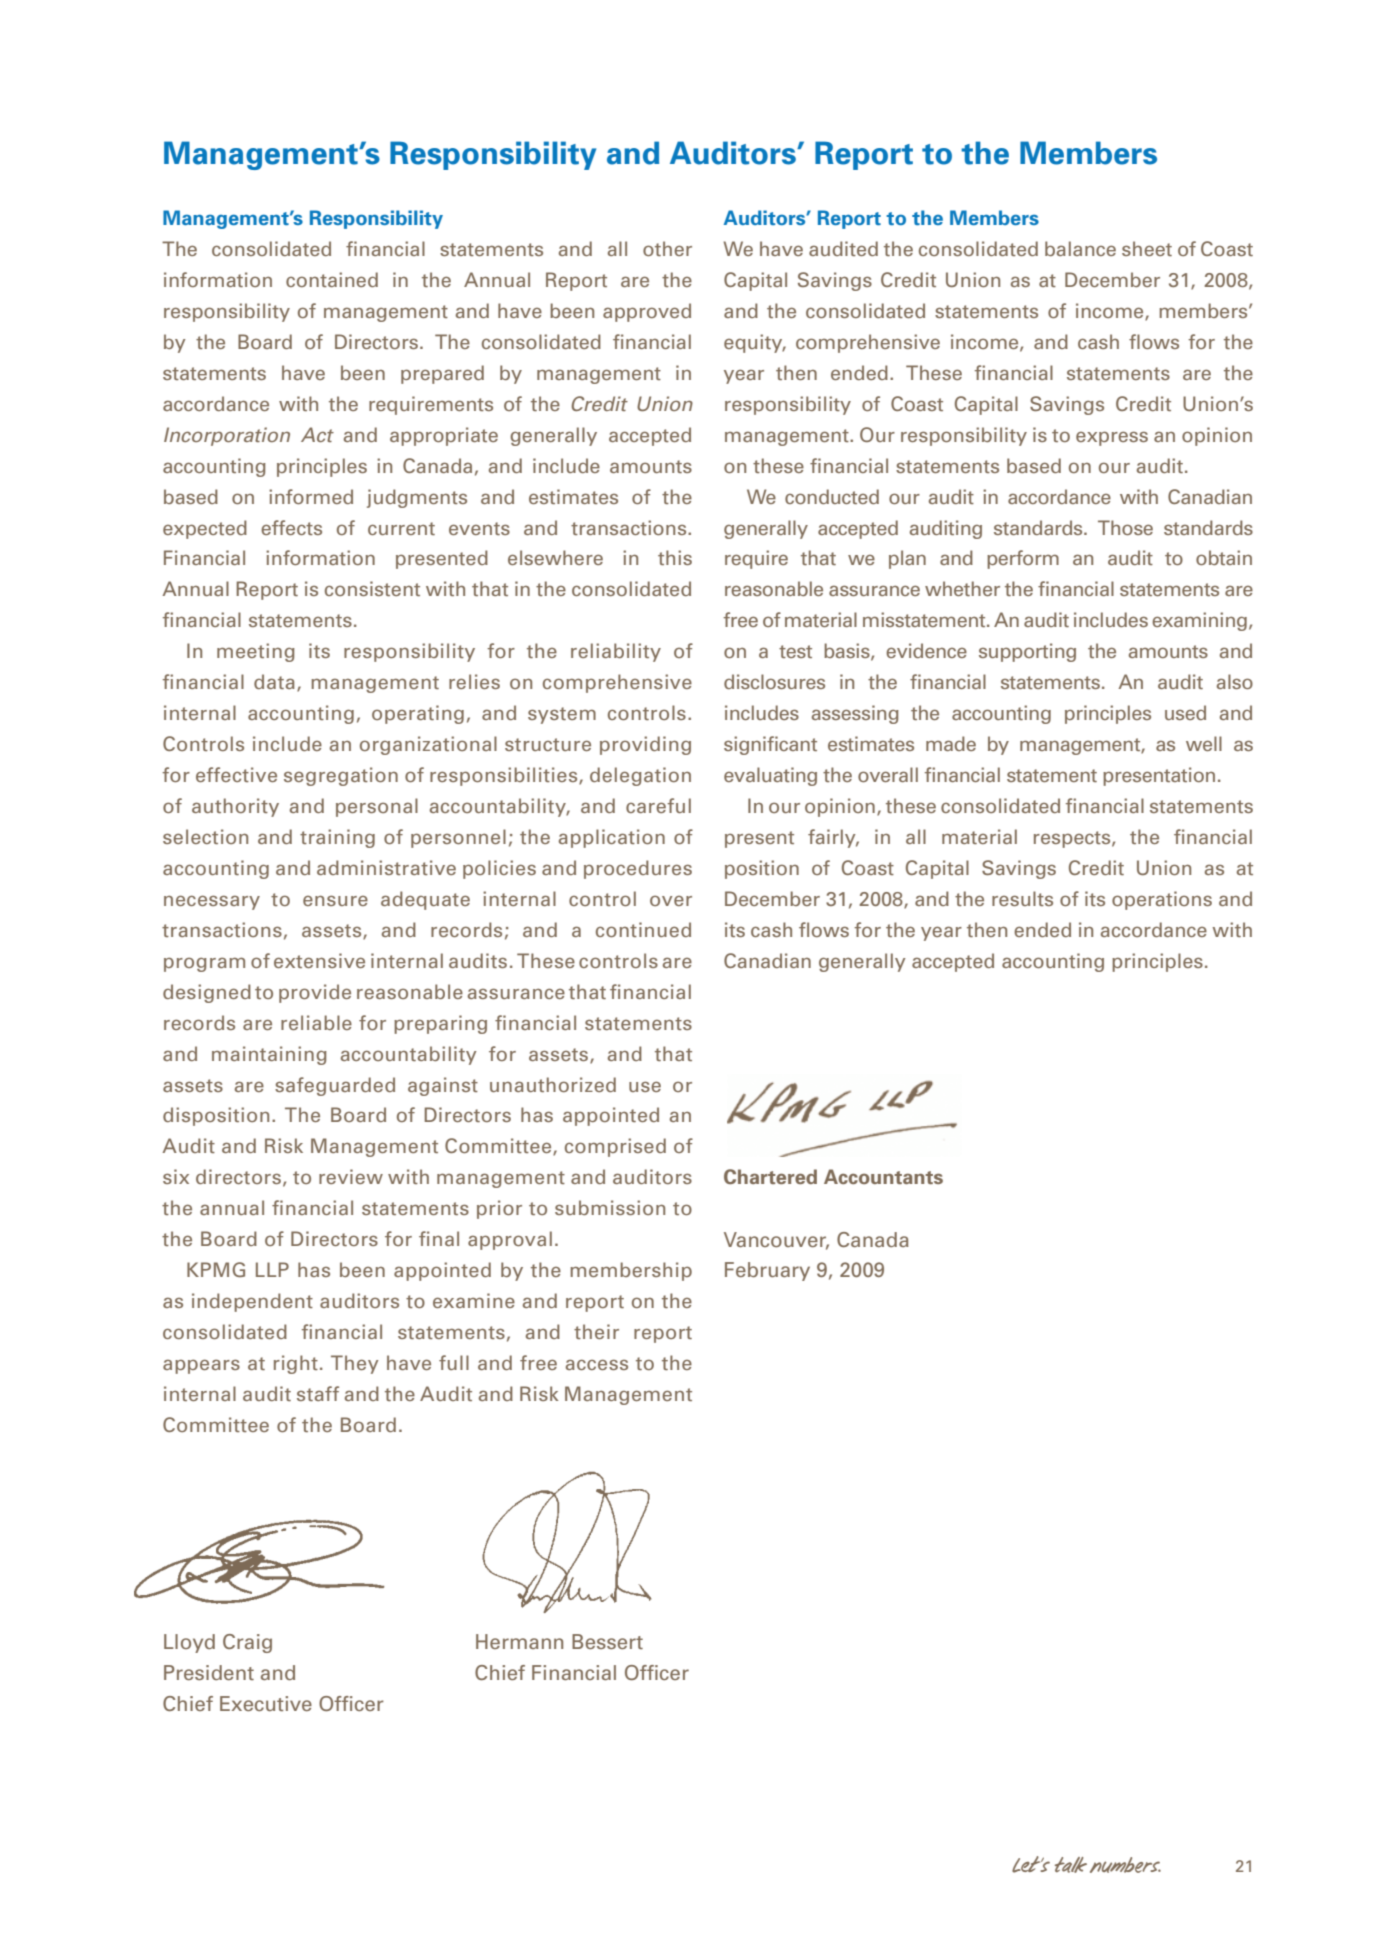  What do you see at coordinates (774, 681) in the image?
I see `disclosures` at bounding box center [774, 681].
